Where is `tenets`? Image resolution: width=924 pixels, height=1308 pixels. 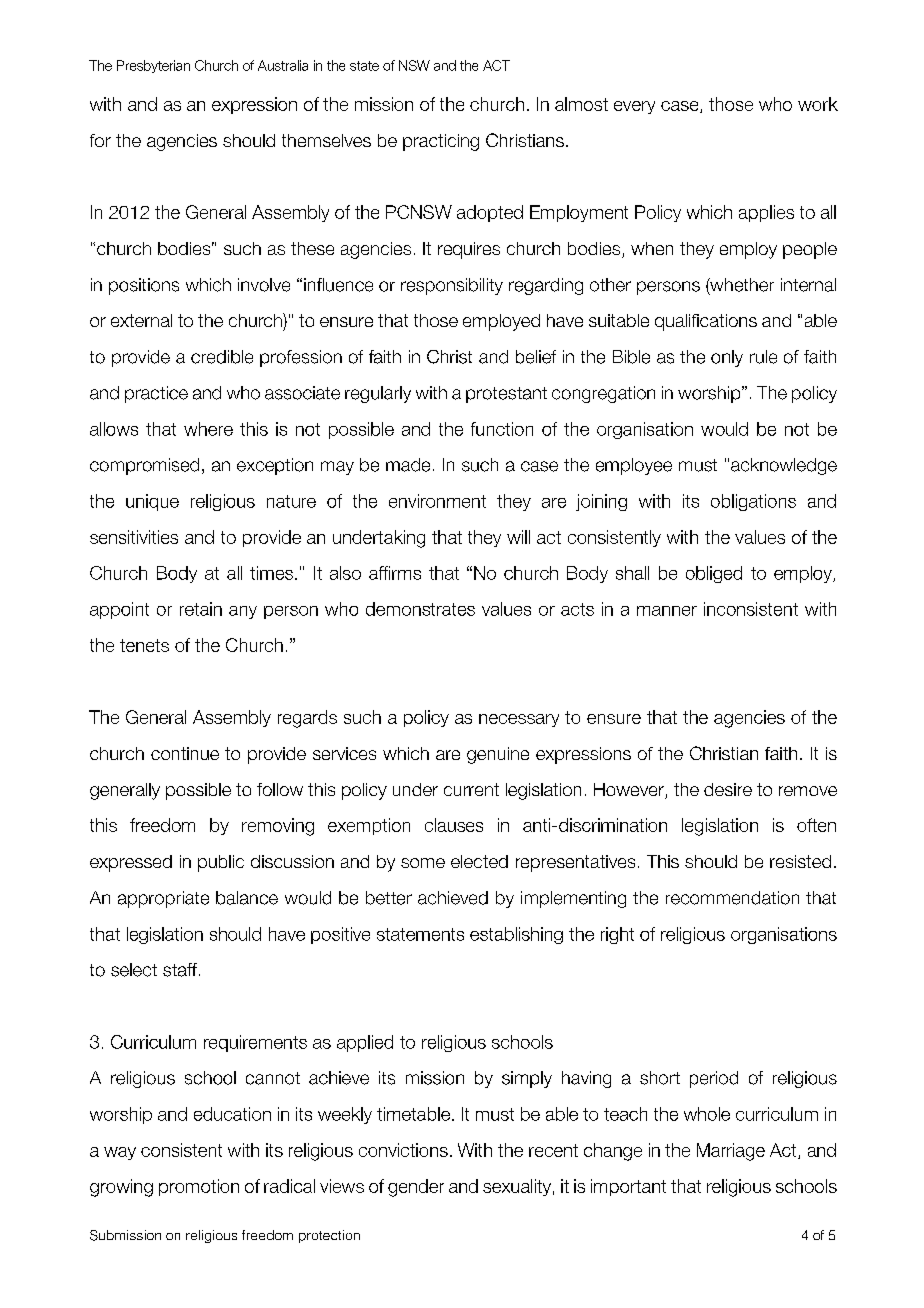
tenets is located at coordinates (144, 645).
